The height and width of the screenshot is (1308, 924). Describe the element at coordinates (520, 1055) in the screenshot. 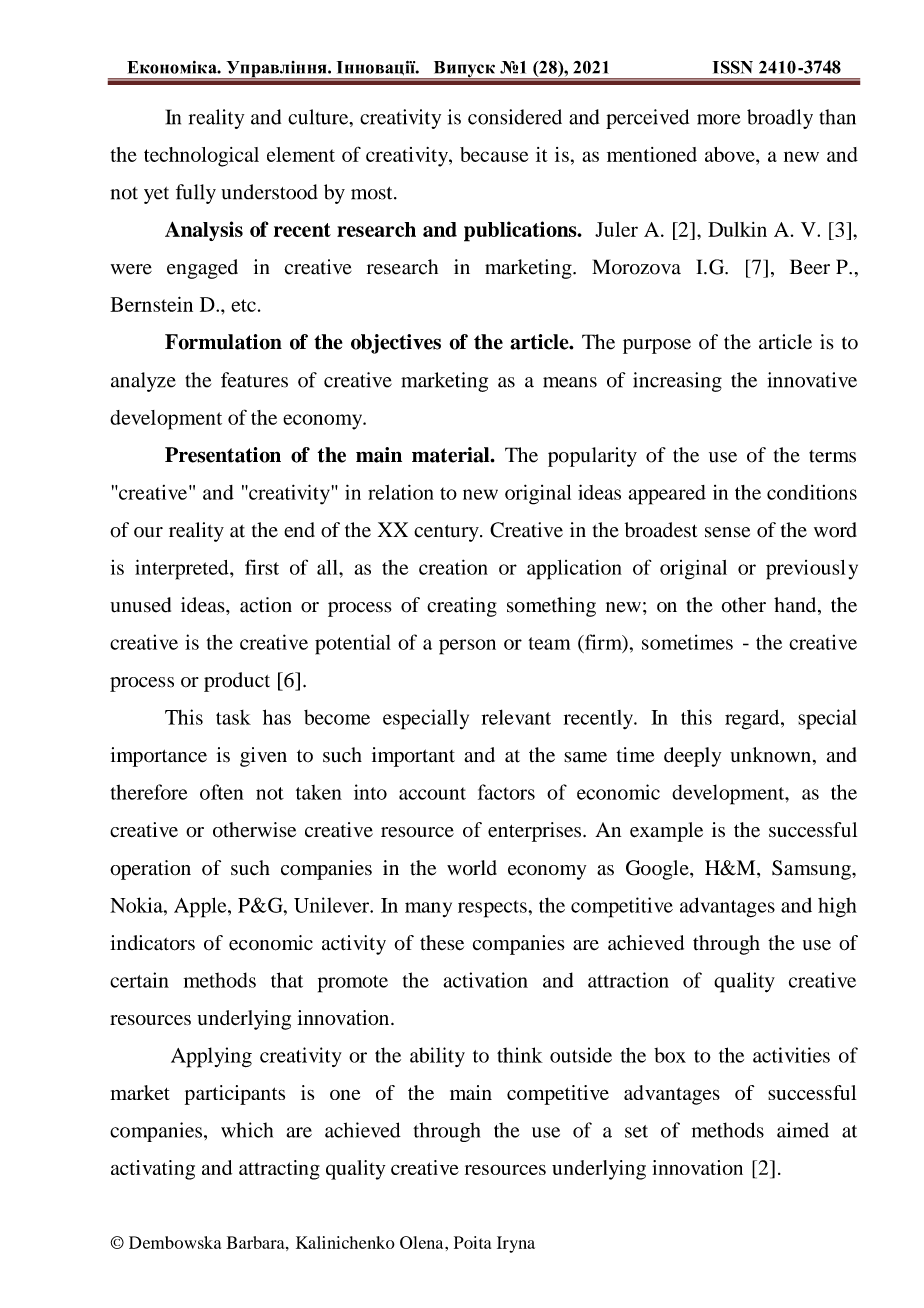

I see `think` at that location.
